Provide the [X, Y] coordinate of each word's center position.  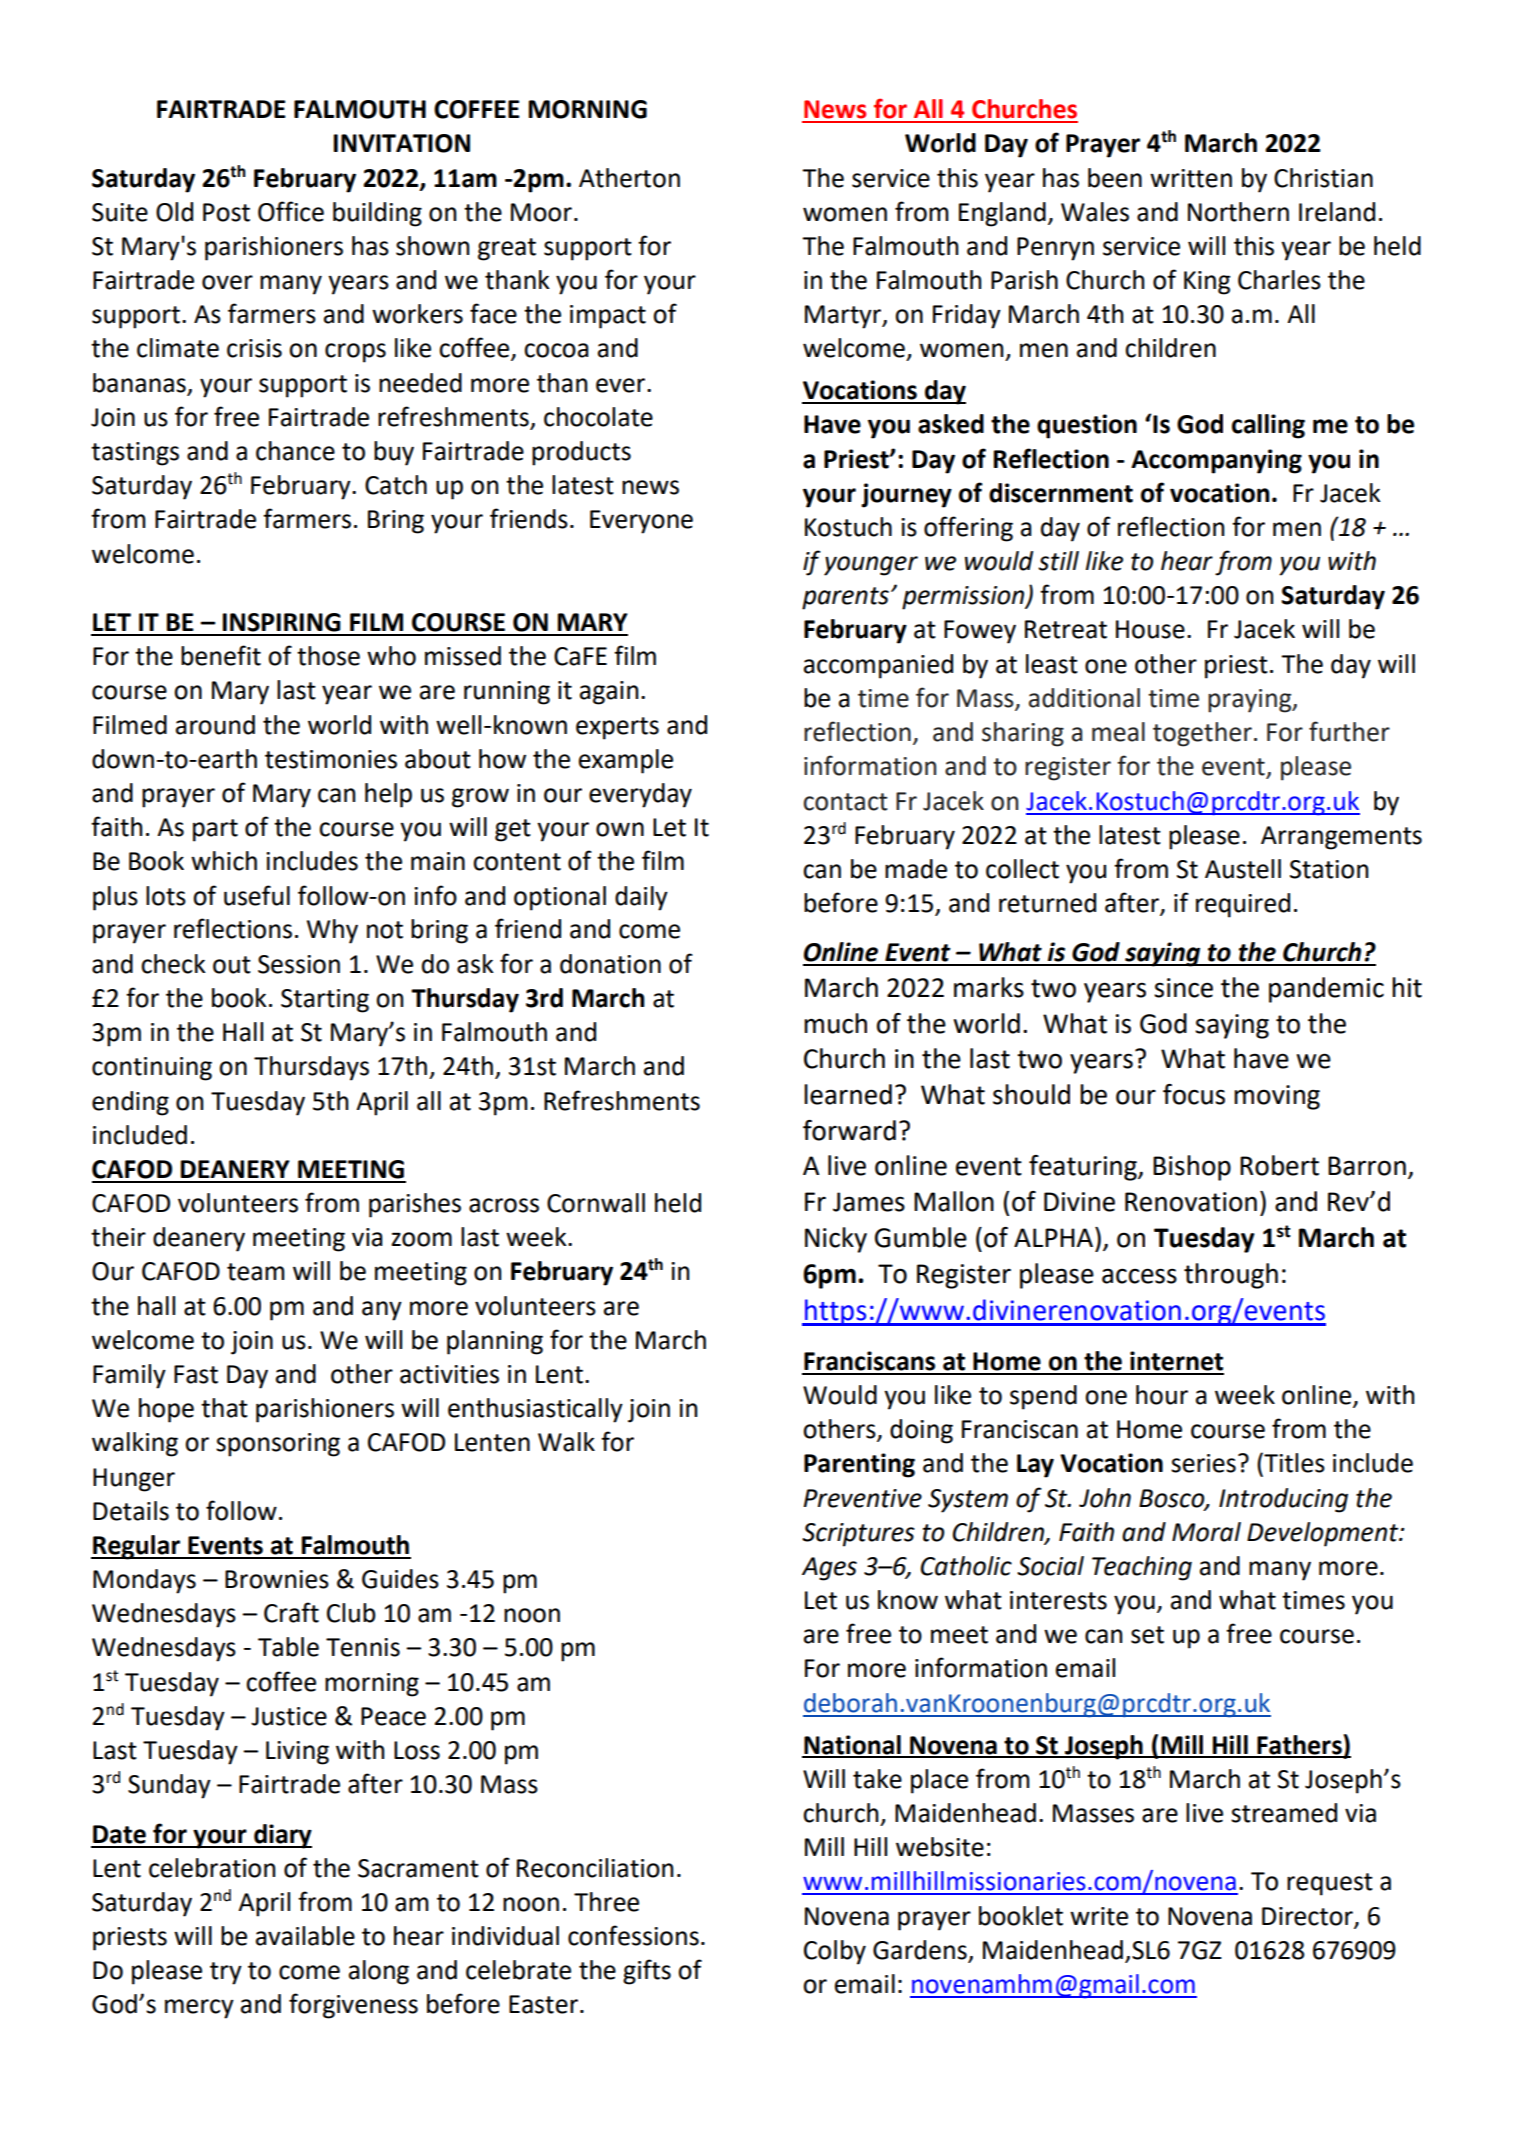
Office [291, 211]
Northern [1238, 212]
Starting [325, 1001]
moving [1277, 1097]
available [305, 1936]
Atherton [629, 178]
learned [848, 1094]
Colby [835, 1952]
